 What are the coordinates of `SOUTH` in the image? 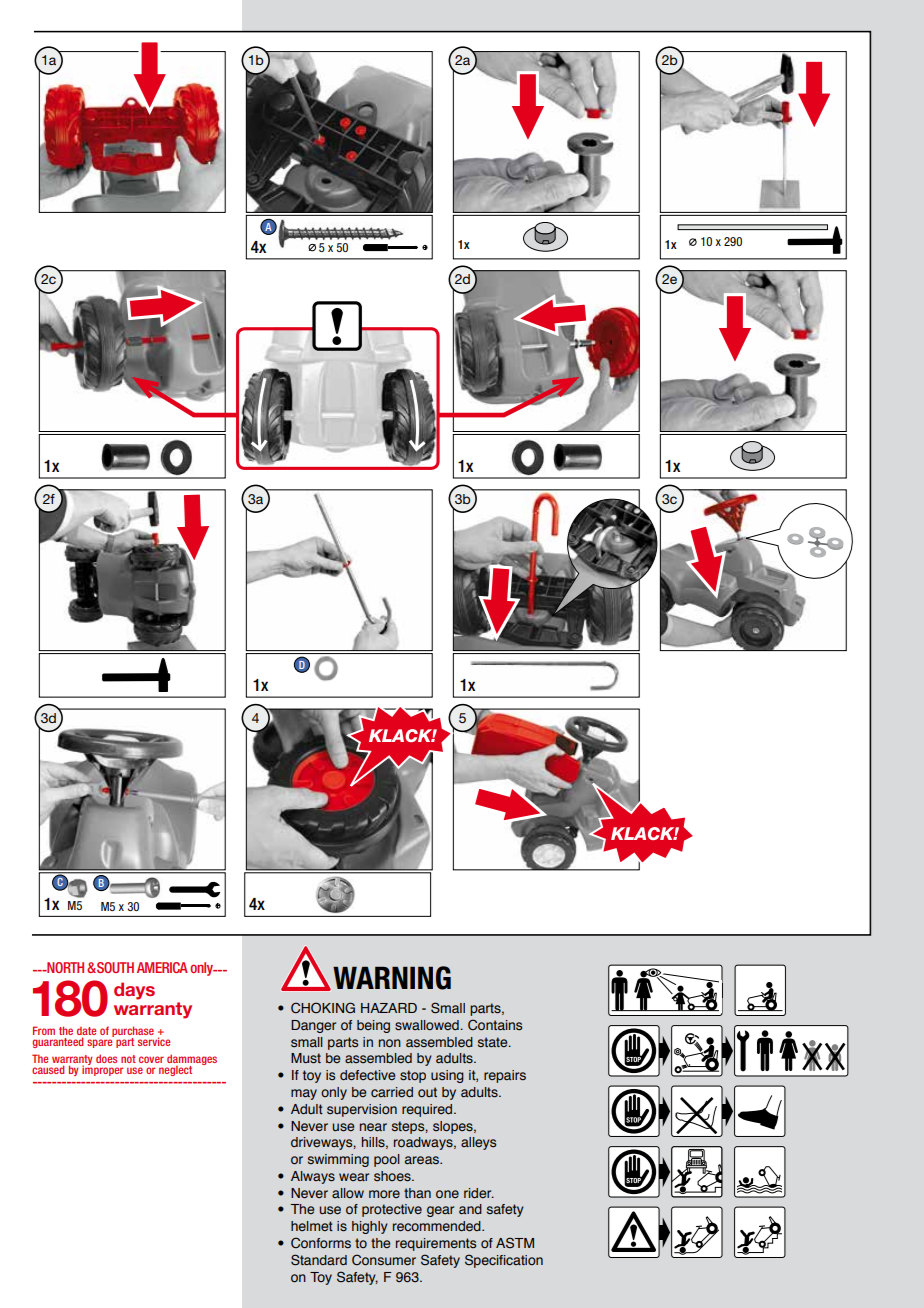 It's located at (114, 967).
